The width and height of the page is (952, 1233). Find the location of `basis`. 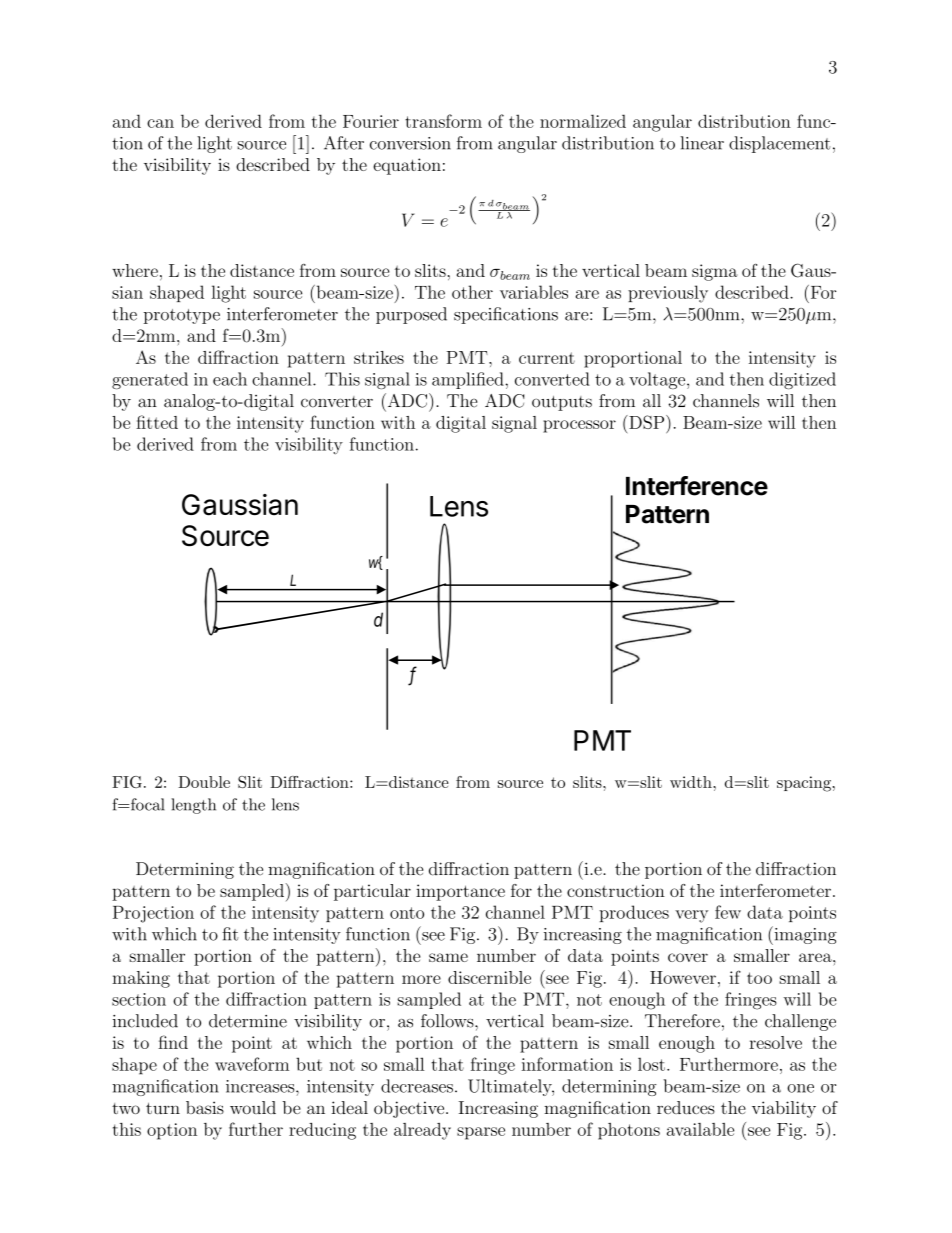

basis is located at coordinates (205, 1107).
